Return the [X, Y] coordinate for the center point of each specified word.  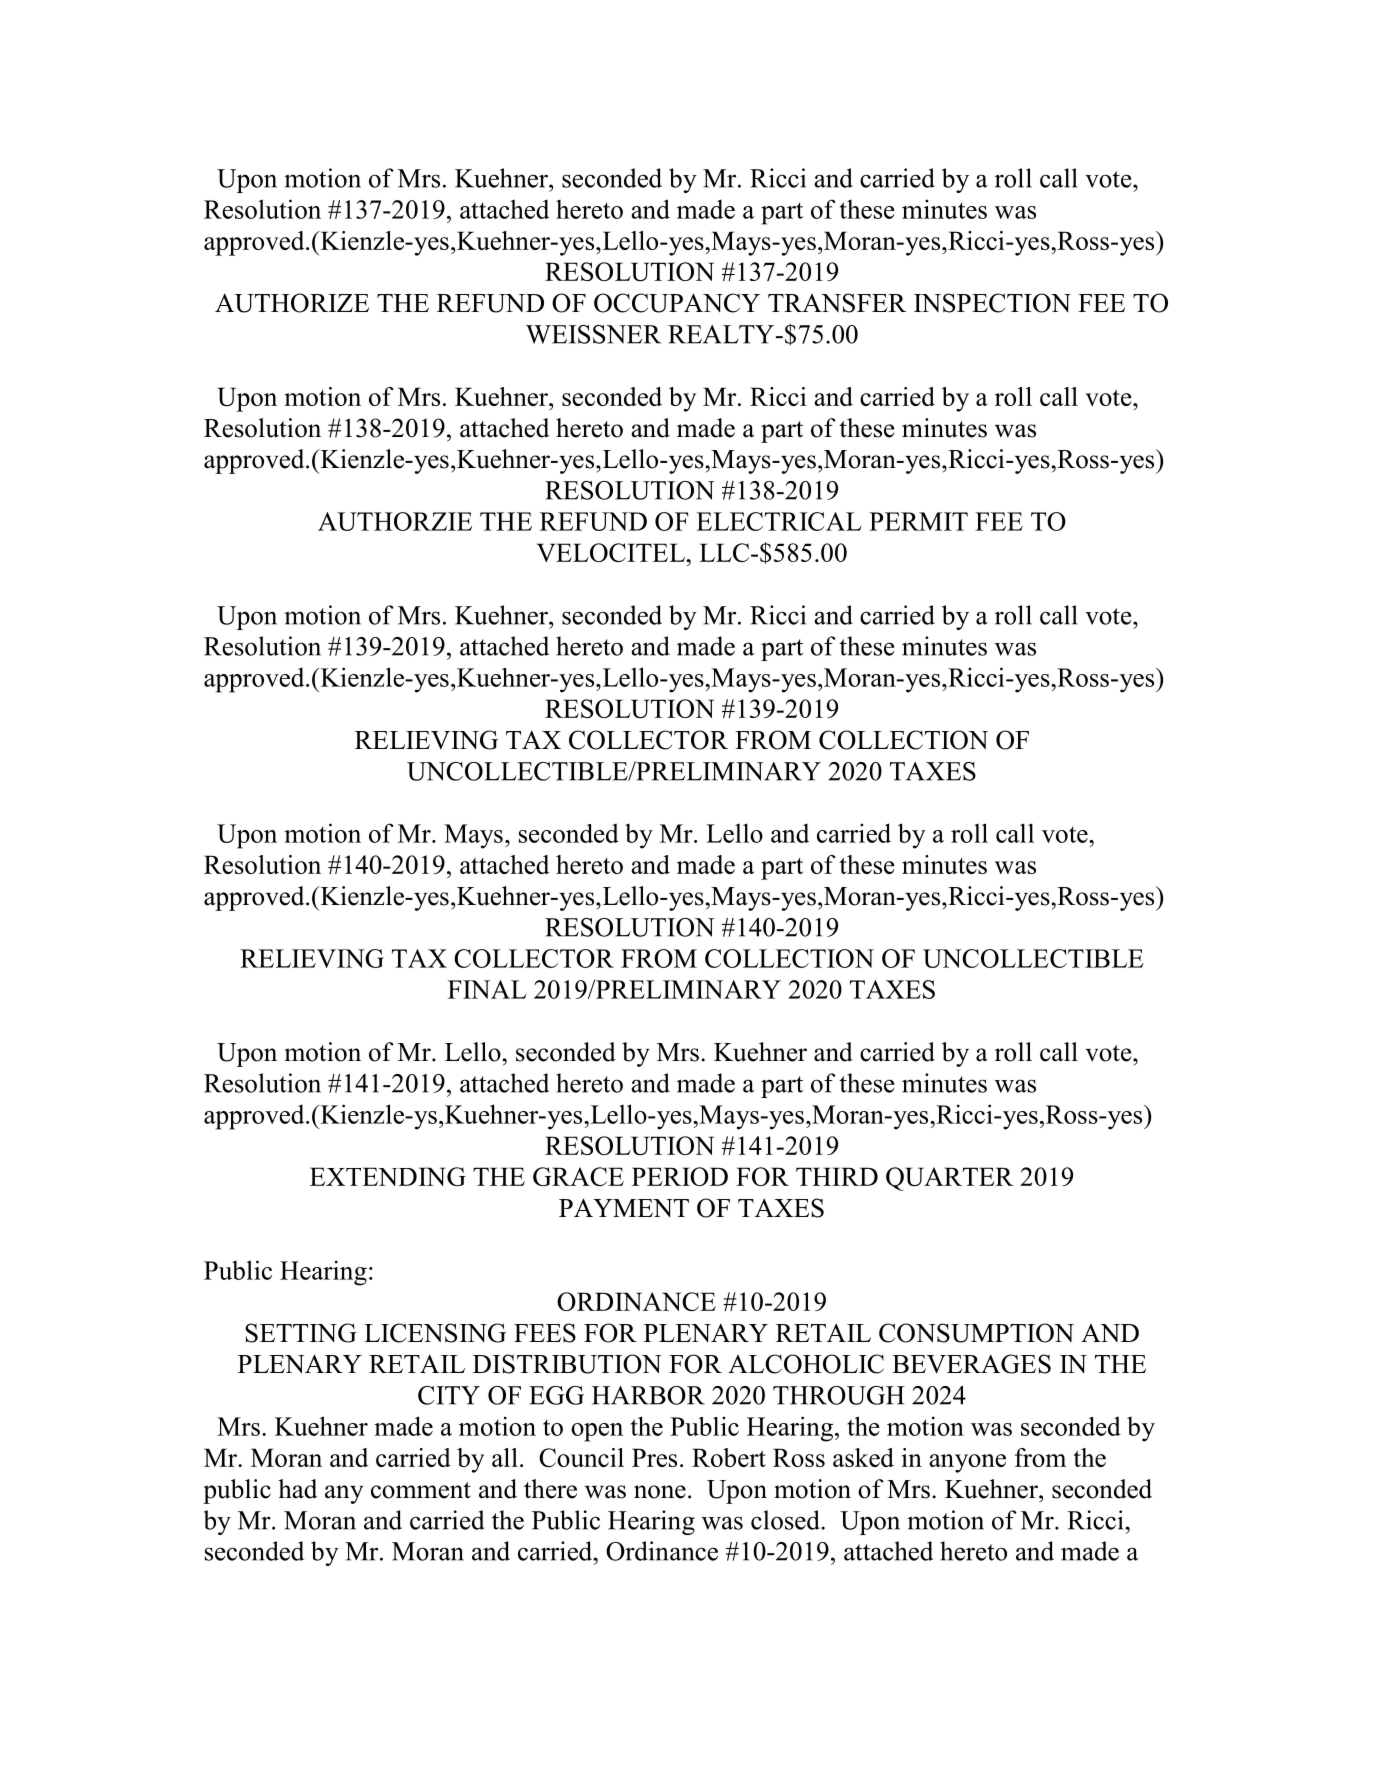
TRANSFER [837, 303]
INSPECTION [992, 303]
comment [421, 1490]
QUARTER [949, 1179]
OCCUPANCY [677, 303]
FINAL [487, 989]
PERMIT [918, 521]
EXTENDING [388, 1176]
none [660, 1492]
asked [863, 1457]
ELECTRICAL [779, 521]
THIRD [837, 1176]
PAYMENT [624, 1207]
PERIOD [680, 1176]
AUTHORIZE [292, 303]
